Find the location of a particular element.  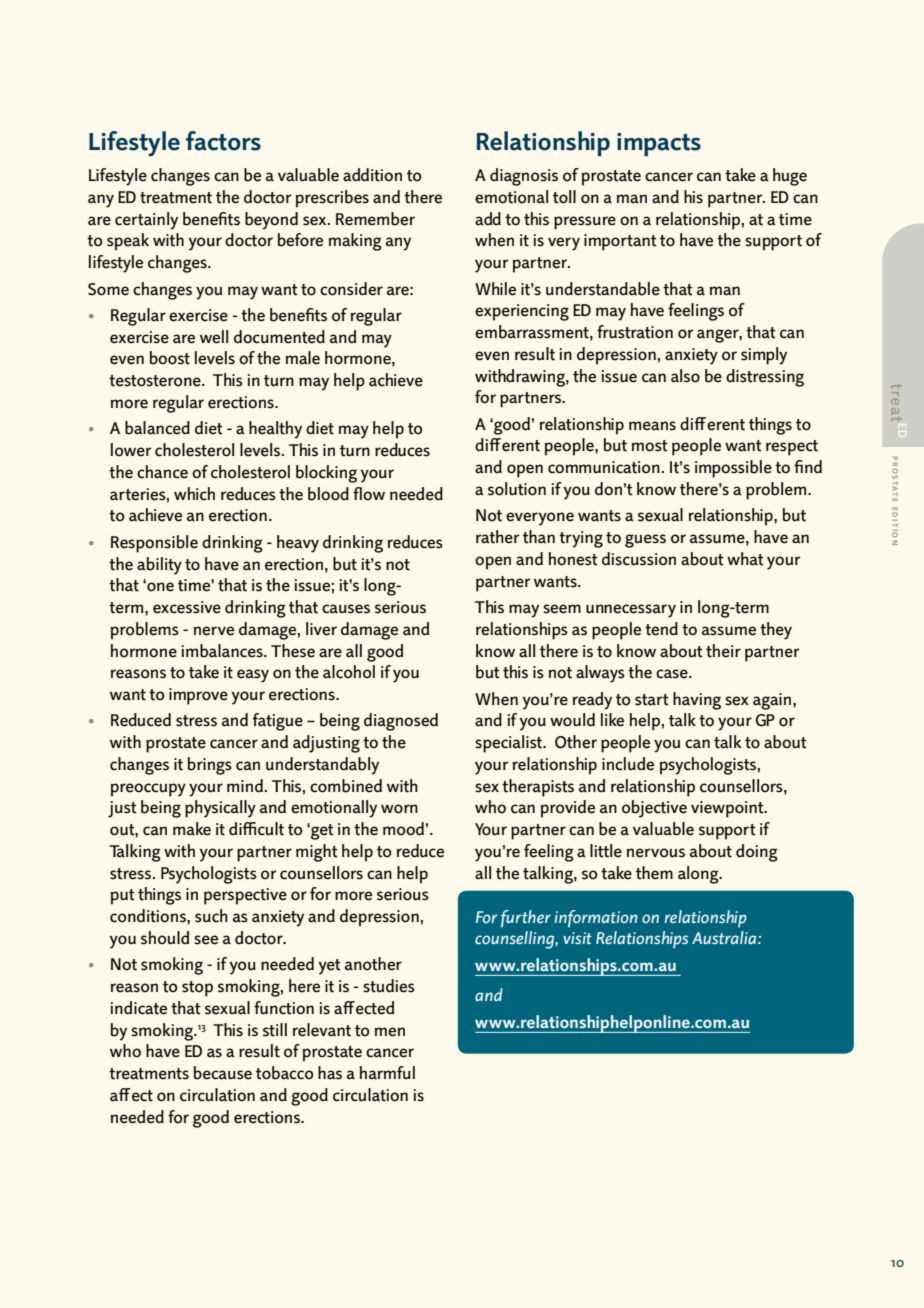

harmful is located at coordinates (387, 1073).
